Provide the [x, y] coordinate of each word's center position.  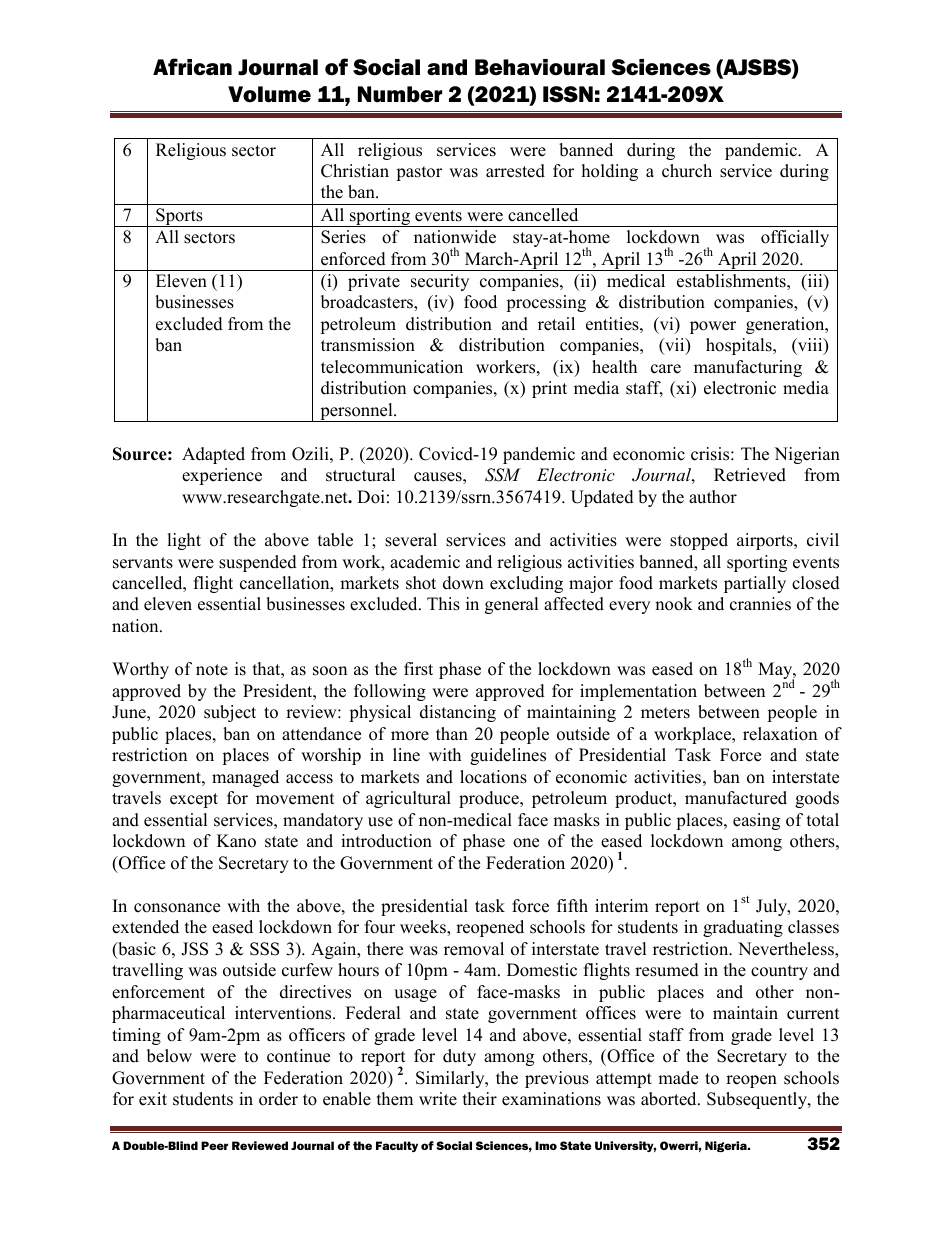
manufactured [736, 798]
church [687, 171]
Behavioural [540, 67]
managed [245, 778]
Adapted [213, 455]
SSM [503, 475]
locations [493, 777]
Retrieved [750, 475]
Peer [214, 1145]
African [192, 67]
